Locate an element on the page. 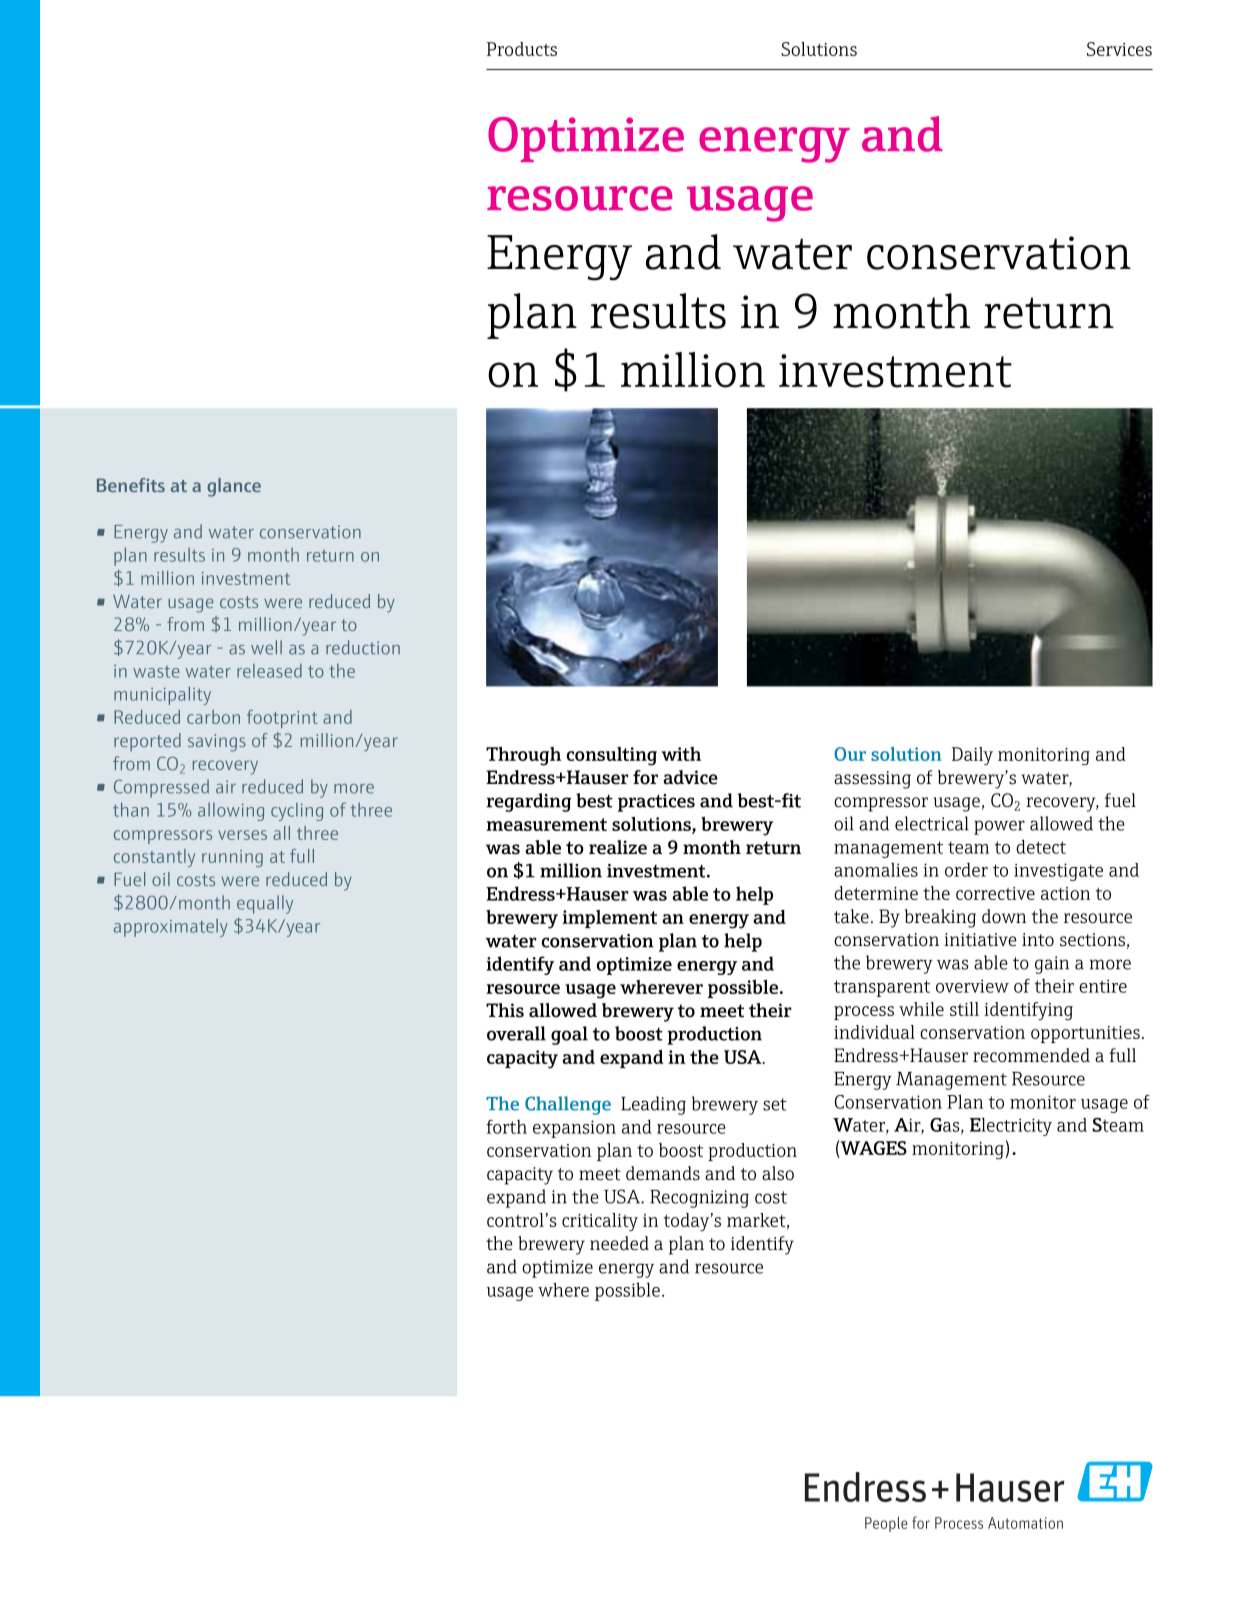 This image has height=1619, width=1251. Electricity is located at coordinates (1011, 1126).
